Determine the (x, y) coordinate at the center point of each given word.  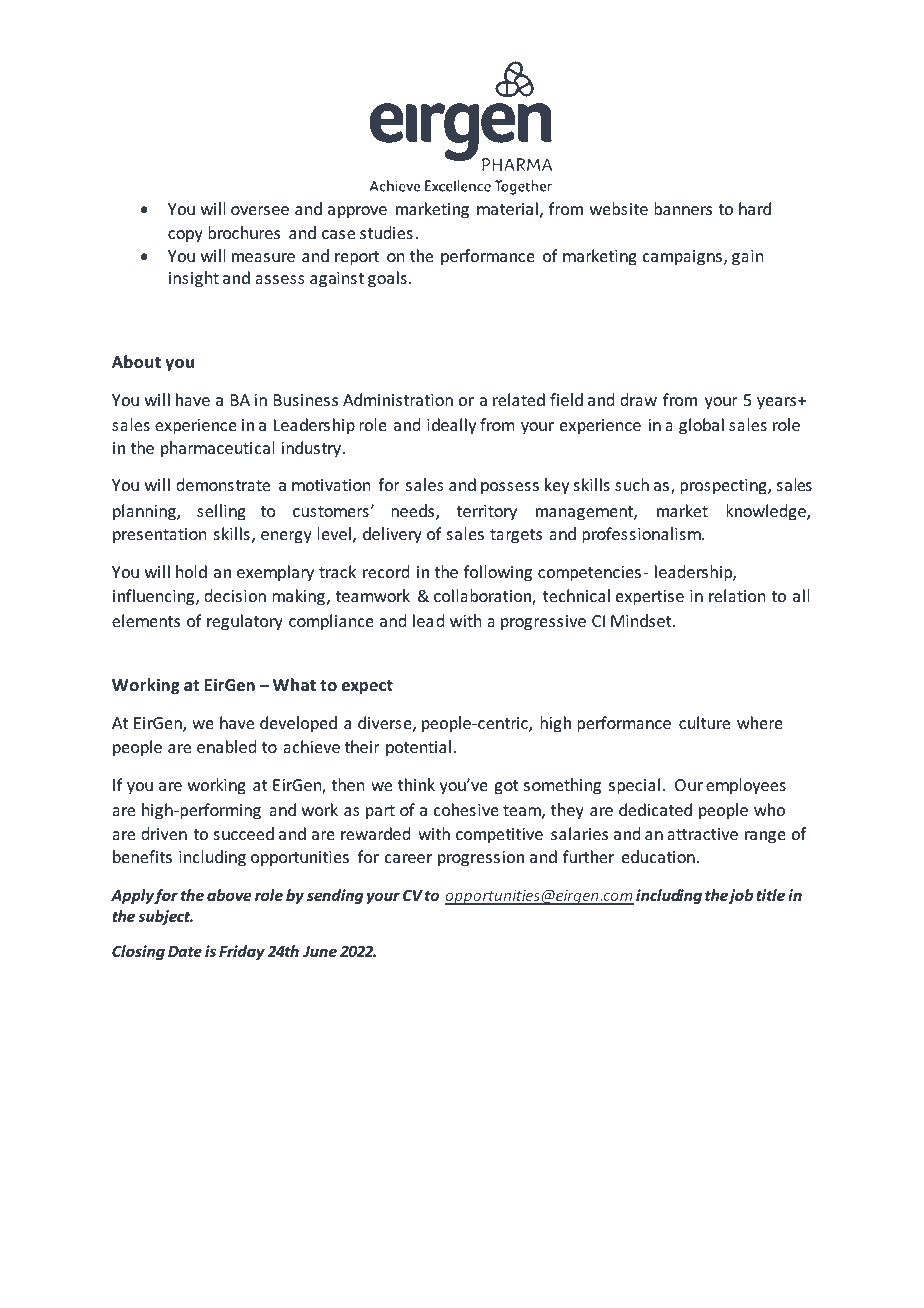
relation (737, 595)
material (507, 208)
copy (185, 236)
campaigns (682, 258)
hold (191, 571)
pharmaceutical (217, 449)
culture (704, 722)
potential (418, 748)
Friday (242, 952)
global (701, 426)
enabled (226, 746)
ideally (452, 426)
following (498, 573)
